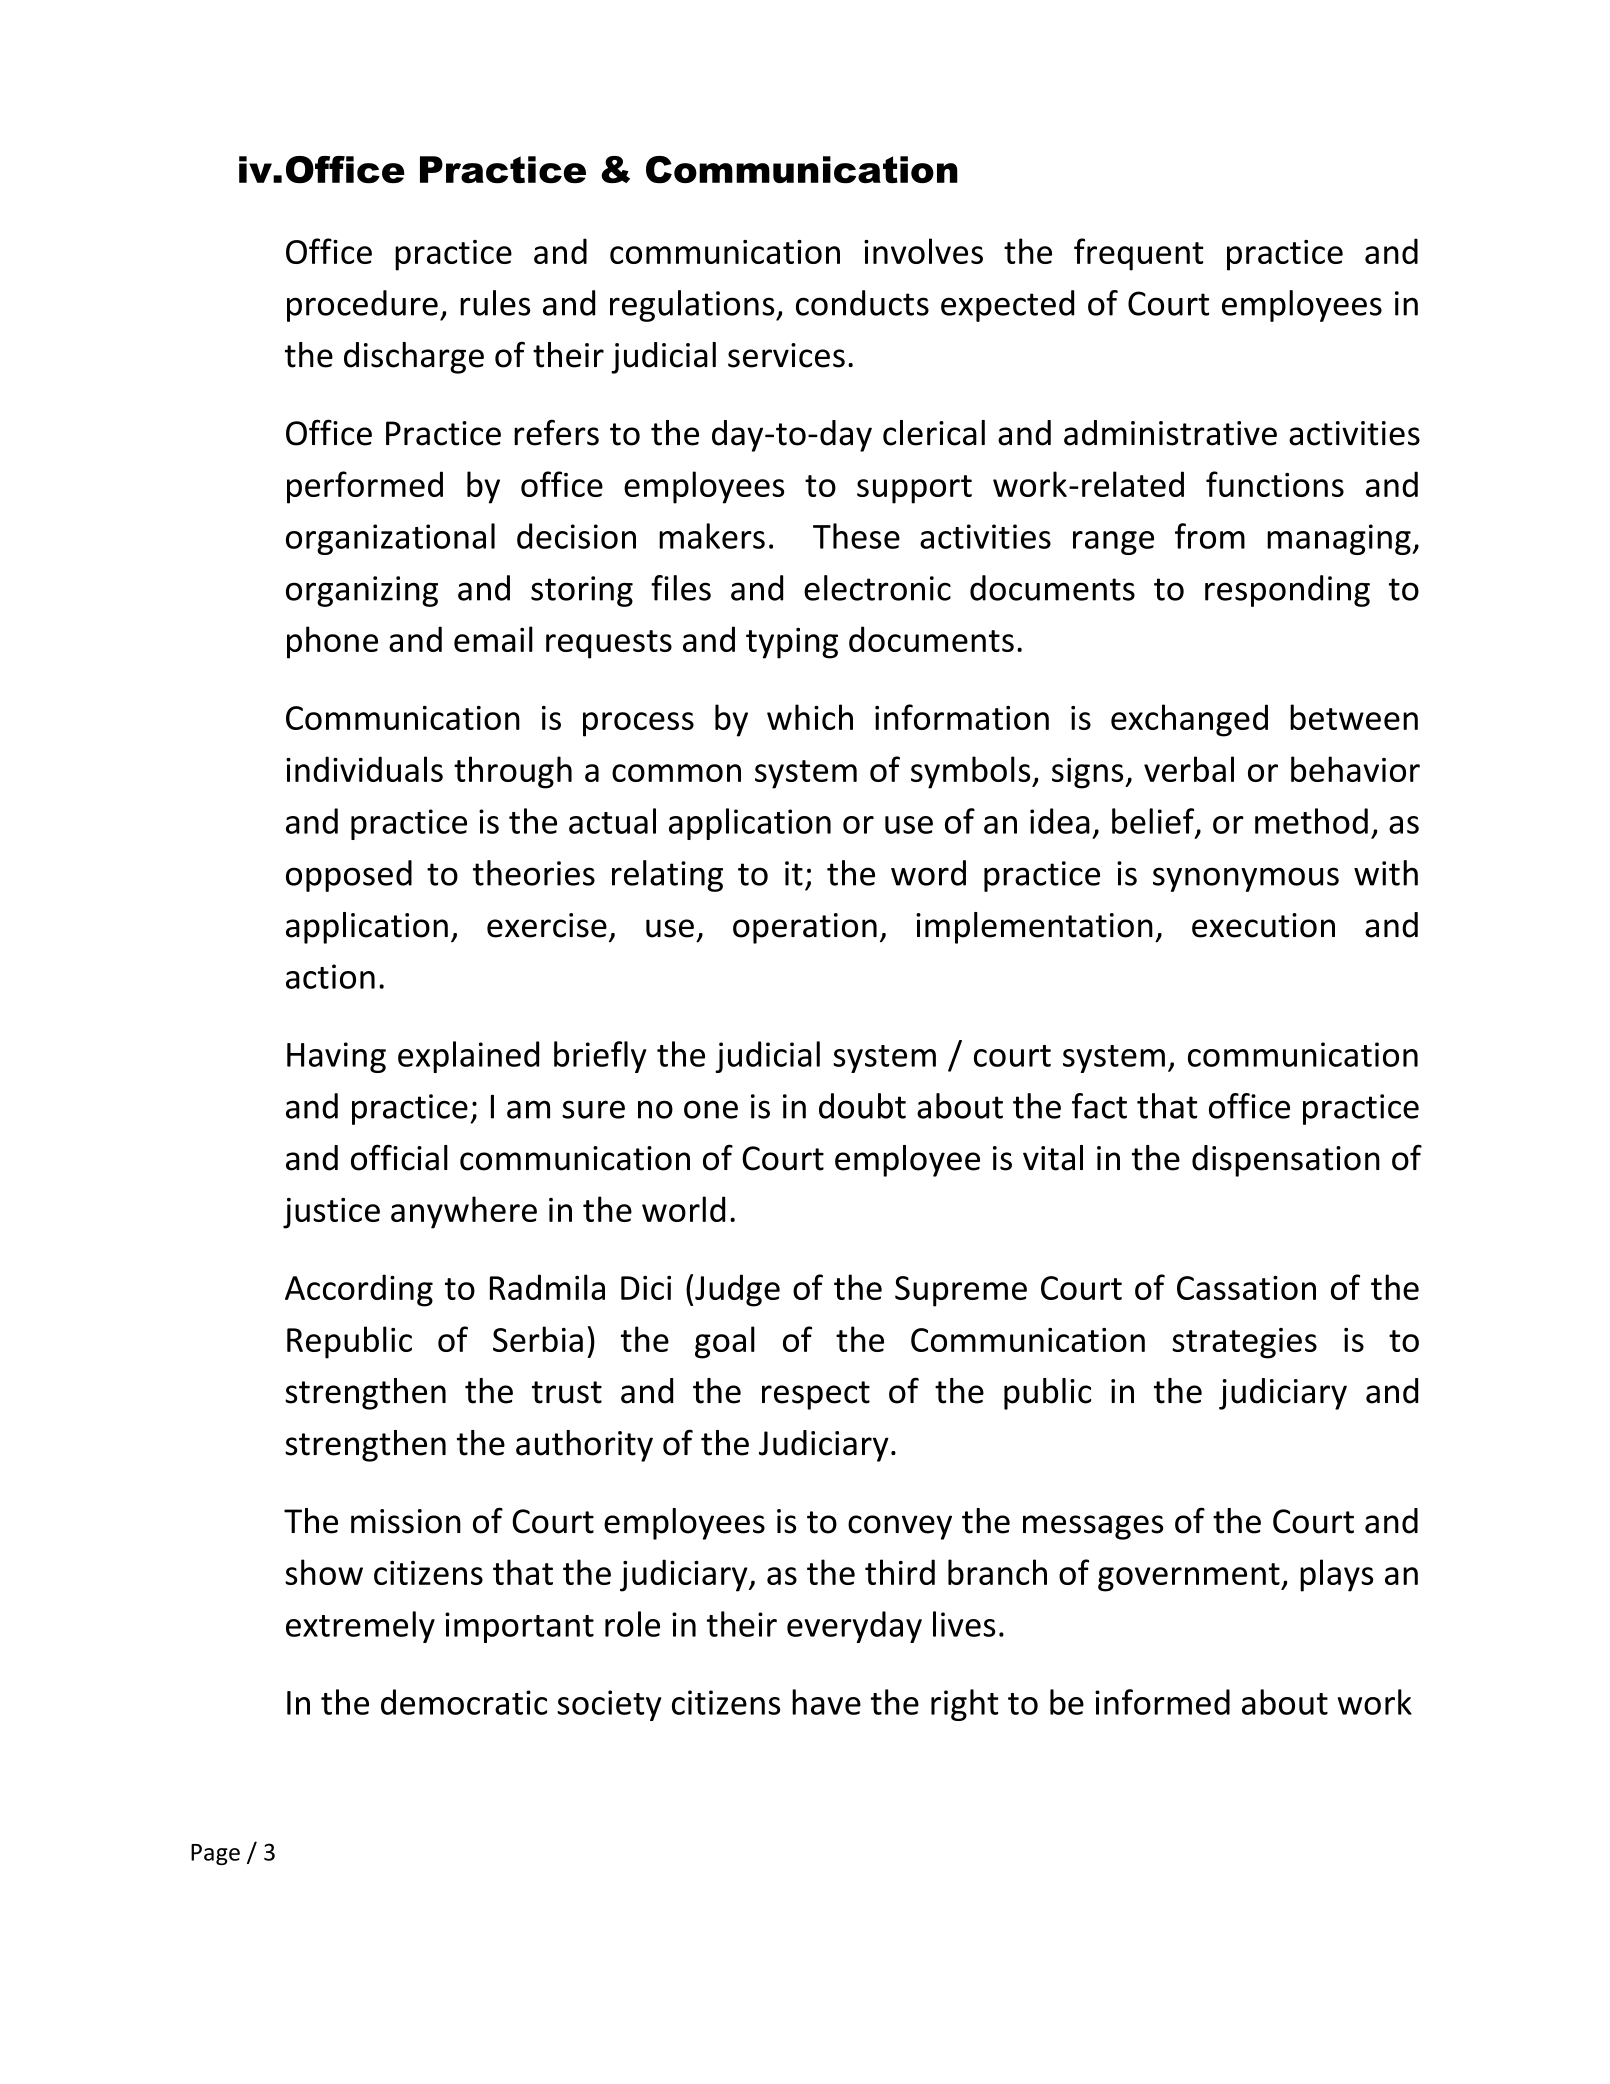  I want to click on strategies, so click(1244, 1343).
